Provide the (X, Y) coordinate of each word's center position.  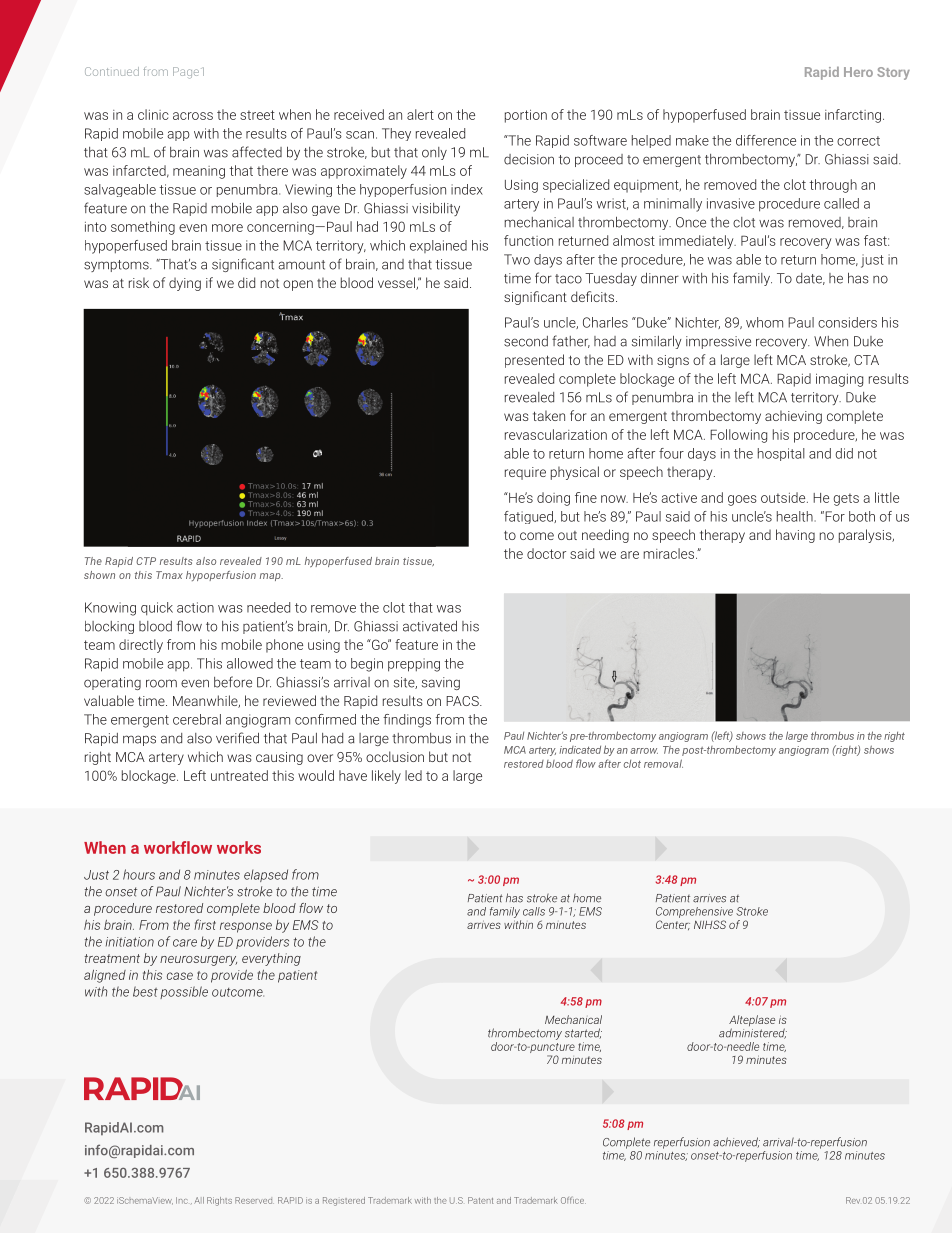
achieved (736, 1142)
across (193, 116)
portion (526, 116)
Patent (480, 1200)
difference (766, 140)
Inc (182, 1200)
